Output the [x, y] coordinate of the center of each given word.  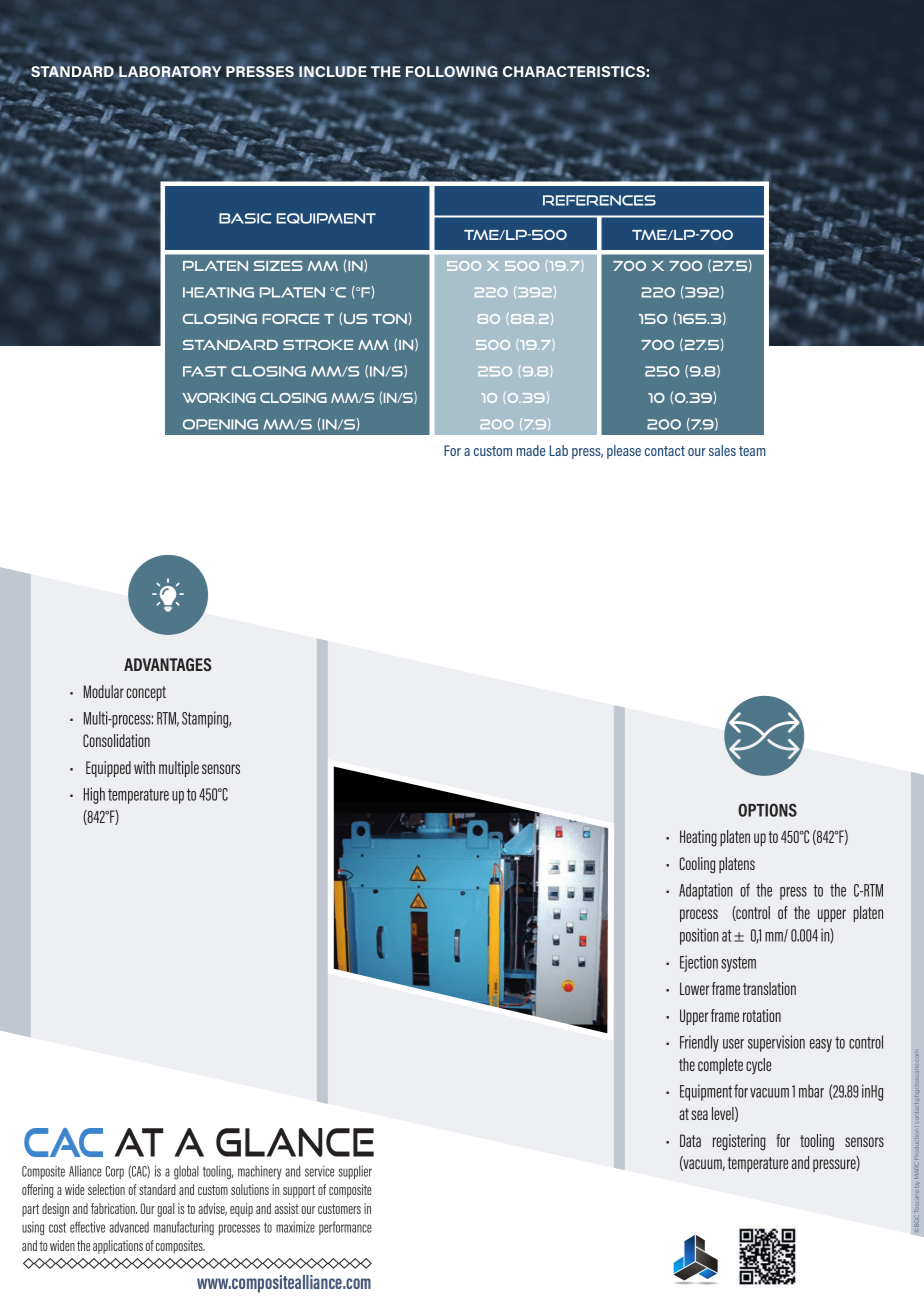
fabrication [114, 1208]
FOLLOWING [452, 71]
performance [345, 1228]
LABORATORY [170, 73]
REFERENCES [599, 200]
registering [739, 1142]
